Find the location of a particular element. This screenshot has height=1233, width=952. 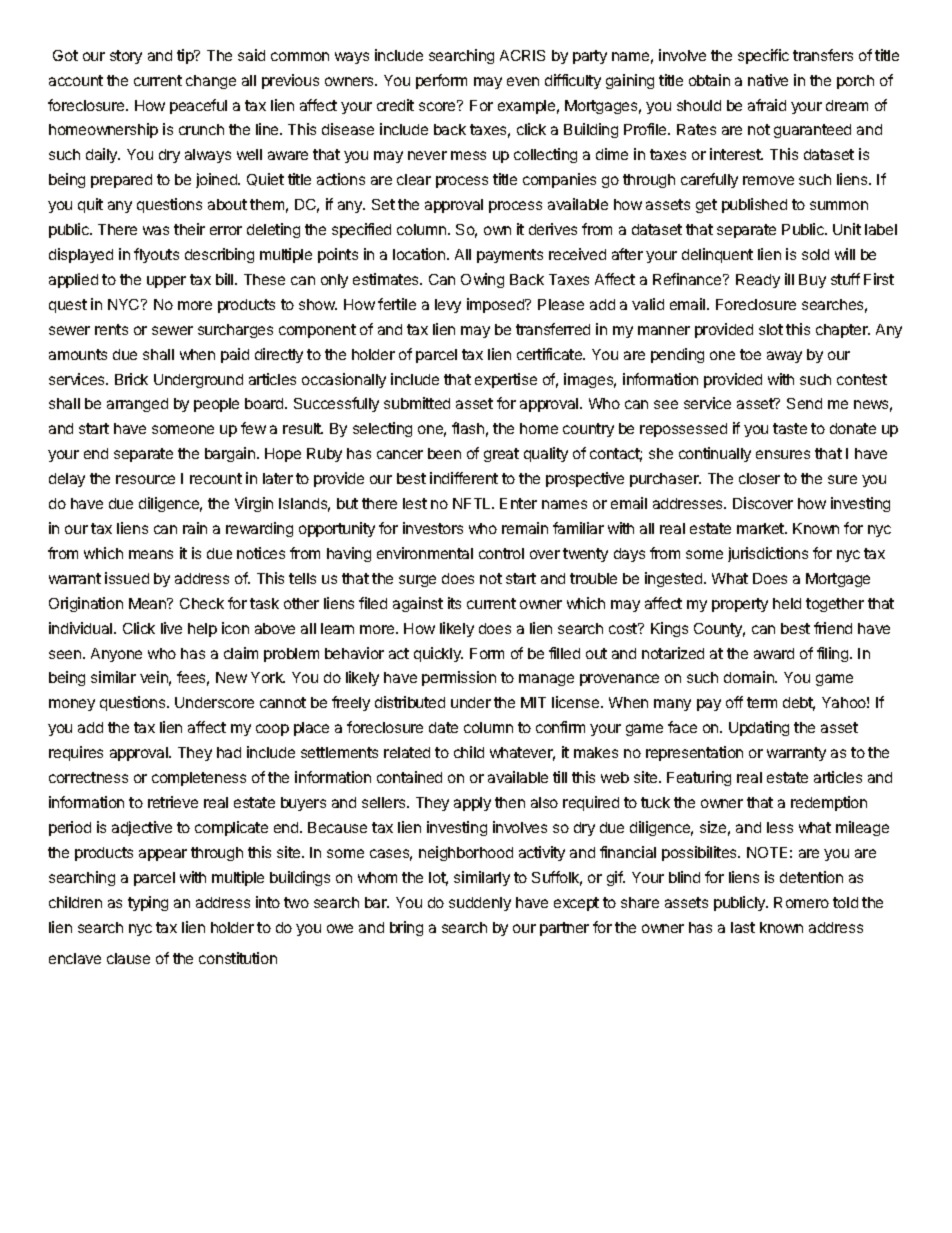

last is located at coordinates (743, 927).
